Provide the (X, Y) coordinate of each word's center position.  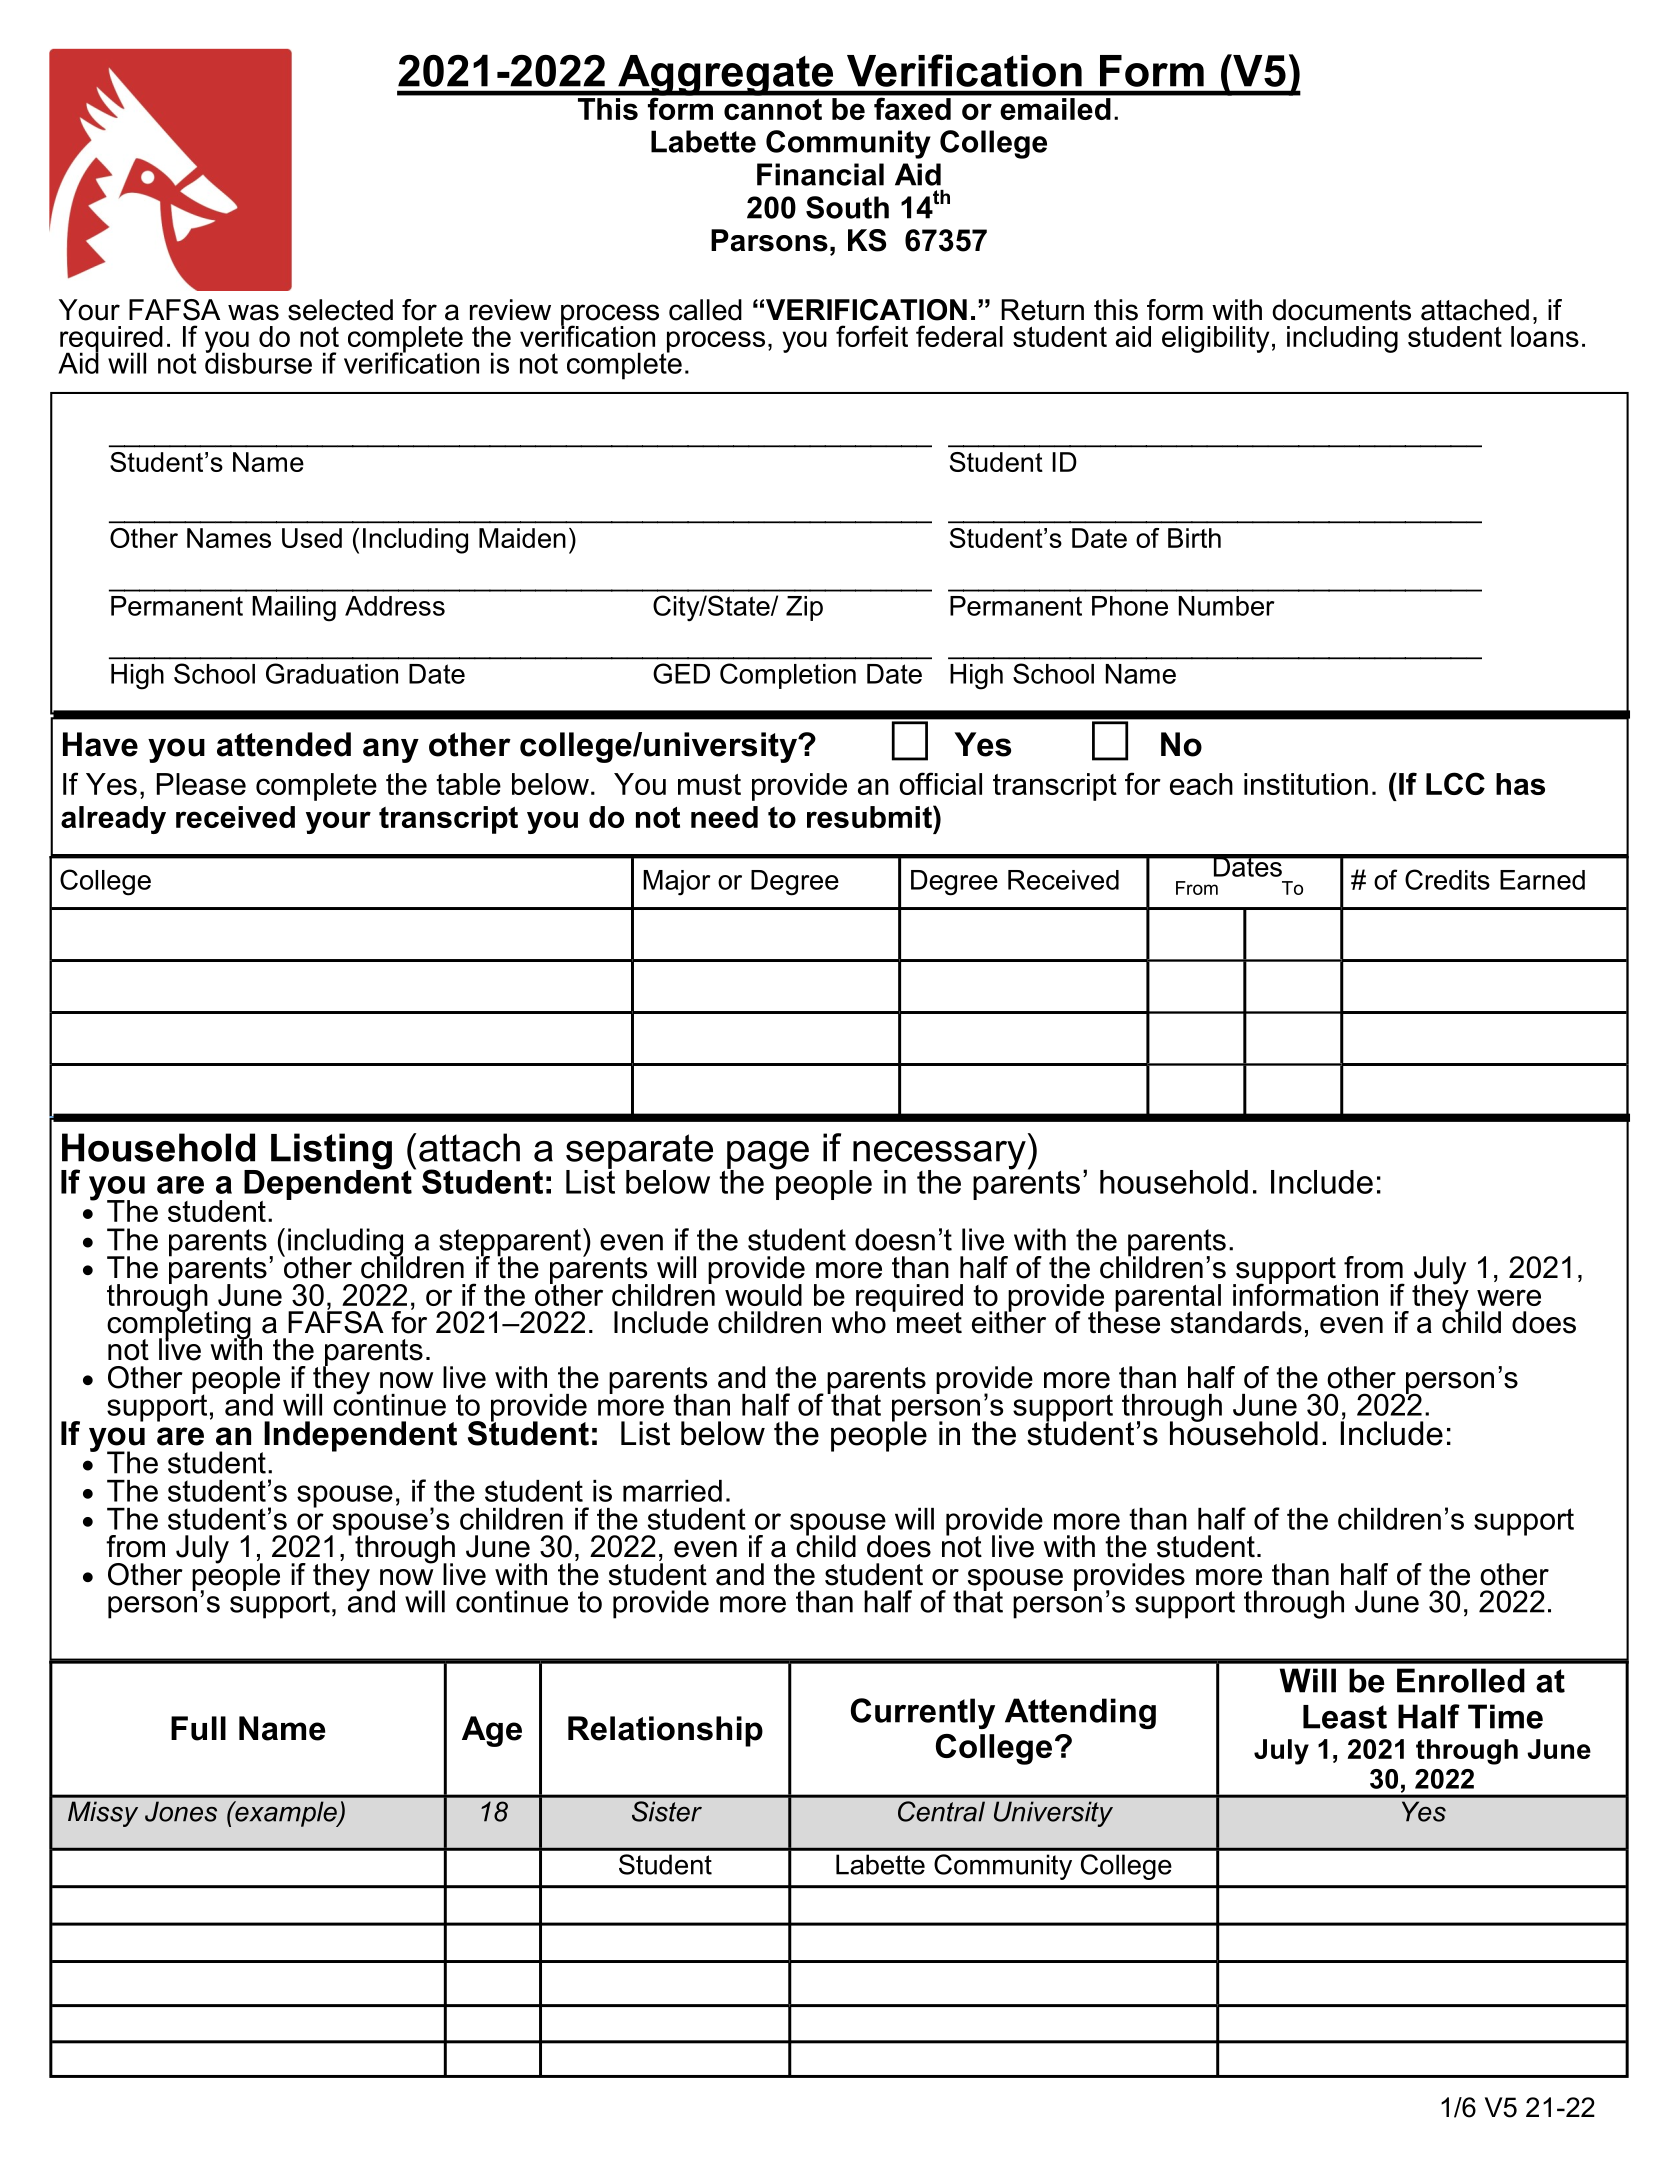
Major (677, 883)
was (253, 312)
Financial (820, 174)
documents (1341, 310)
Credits (1447, 879)
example (286, 1814)
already (113, 820)
